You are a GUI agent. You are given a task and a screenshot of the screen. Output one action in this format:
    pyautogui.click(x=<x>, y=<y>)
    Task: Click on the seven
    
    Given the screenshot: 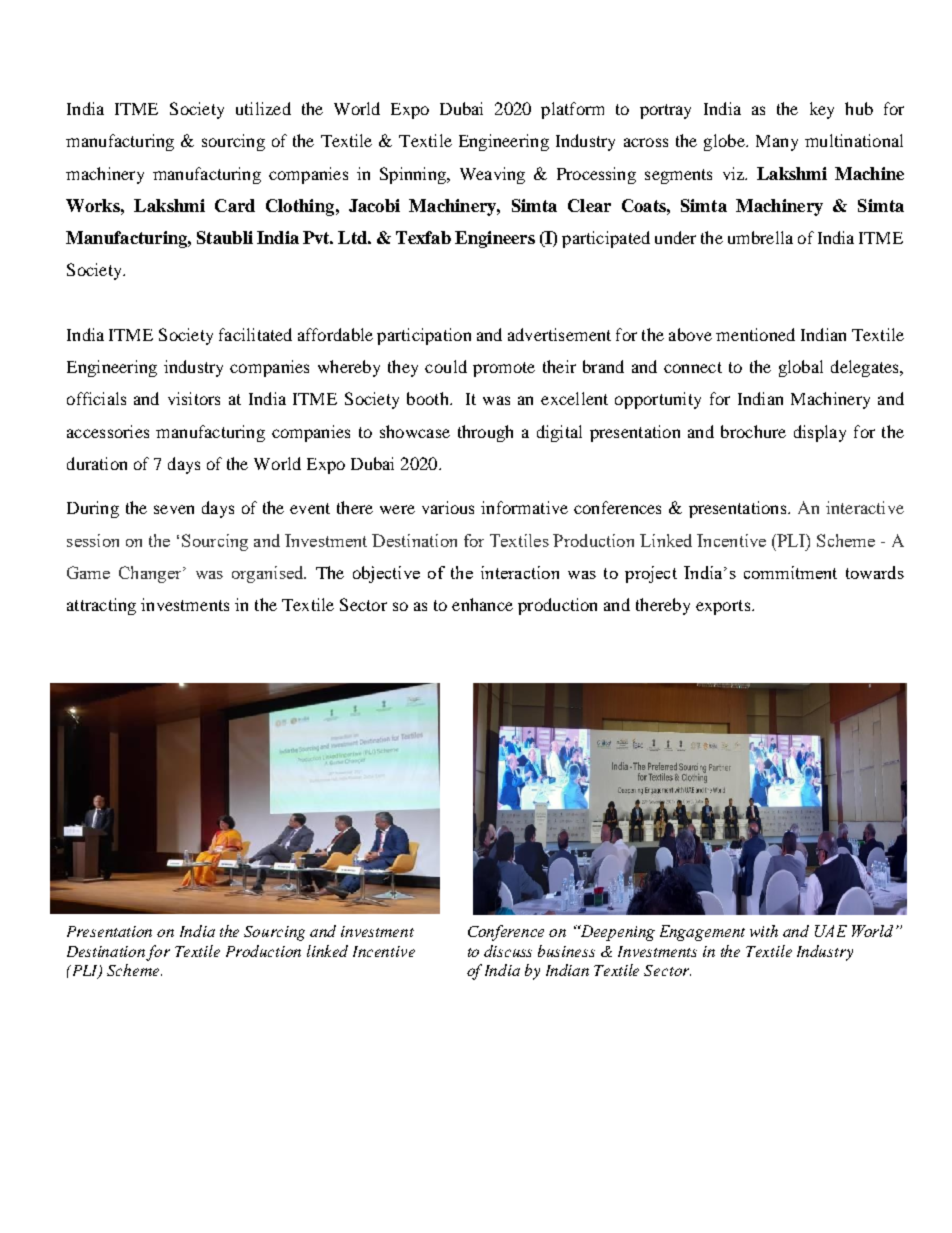 What is the action you would take?
    pyautogui.click(x=174, y=509)
